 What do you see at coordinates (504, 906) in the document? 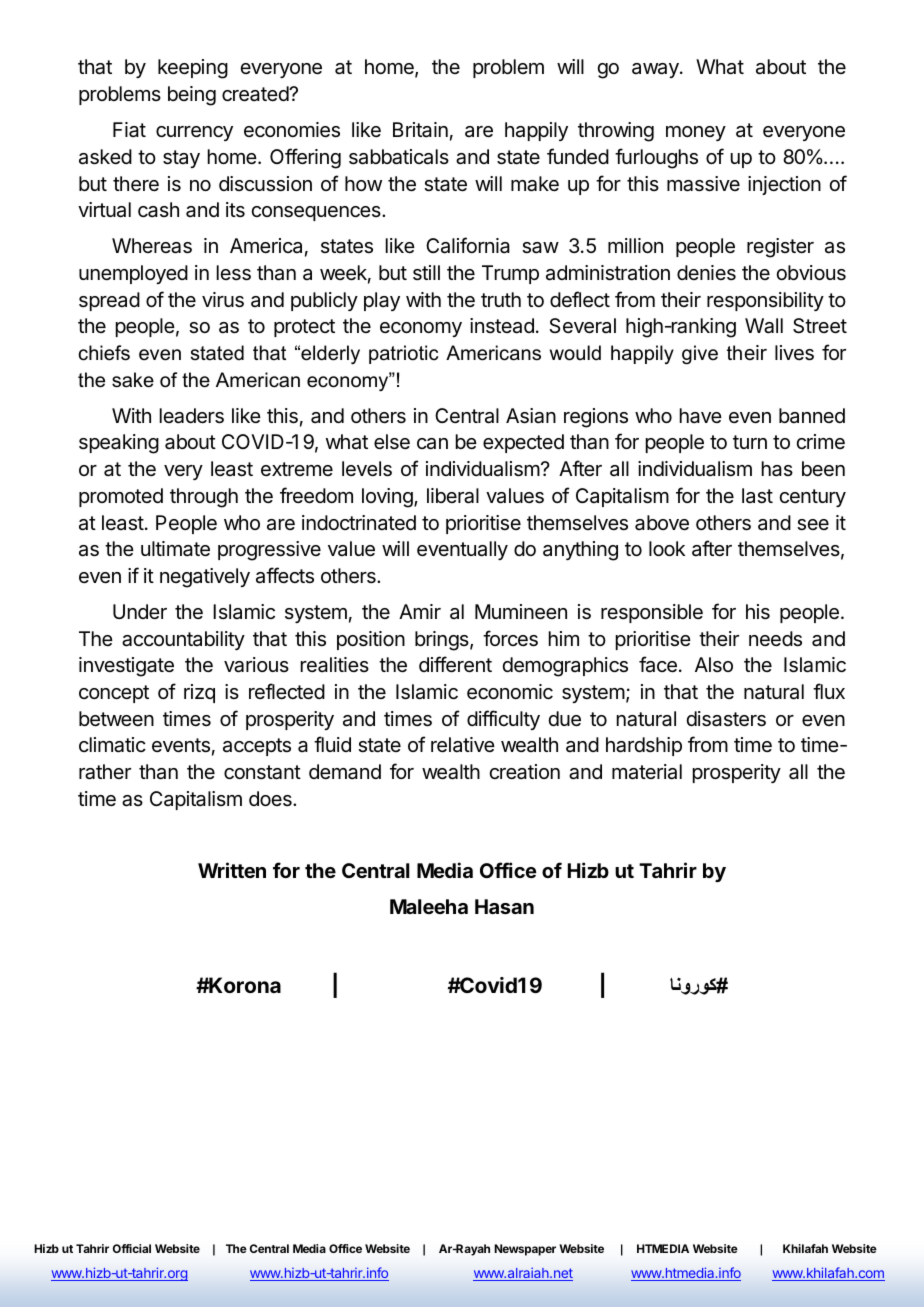
I see `Hasan` at bounding box center [504, 906].
